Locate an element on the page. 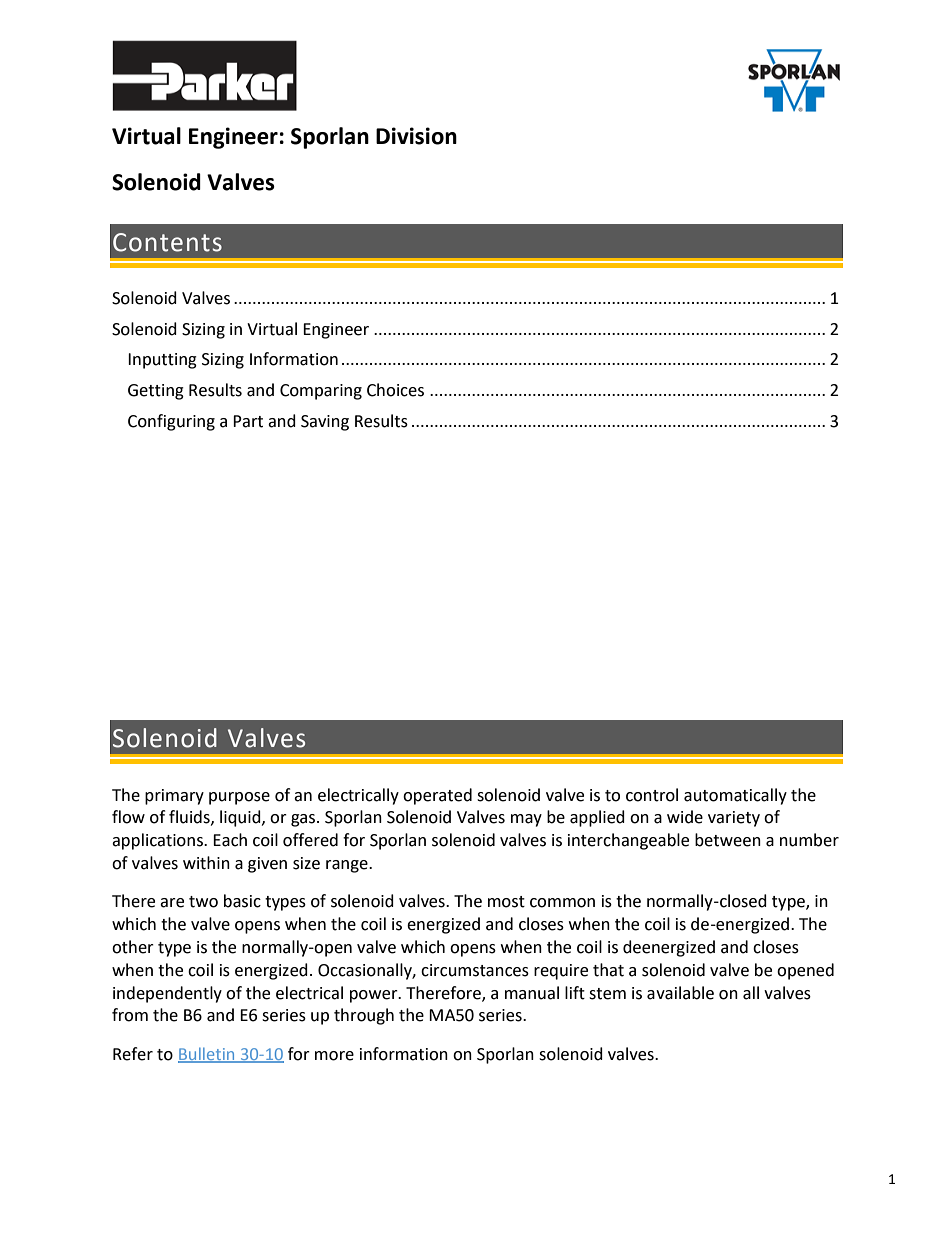 The image size is (952, 1233). Configuring is located at coordinates (171, 422).
